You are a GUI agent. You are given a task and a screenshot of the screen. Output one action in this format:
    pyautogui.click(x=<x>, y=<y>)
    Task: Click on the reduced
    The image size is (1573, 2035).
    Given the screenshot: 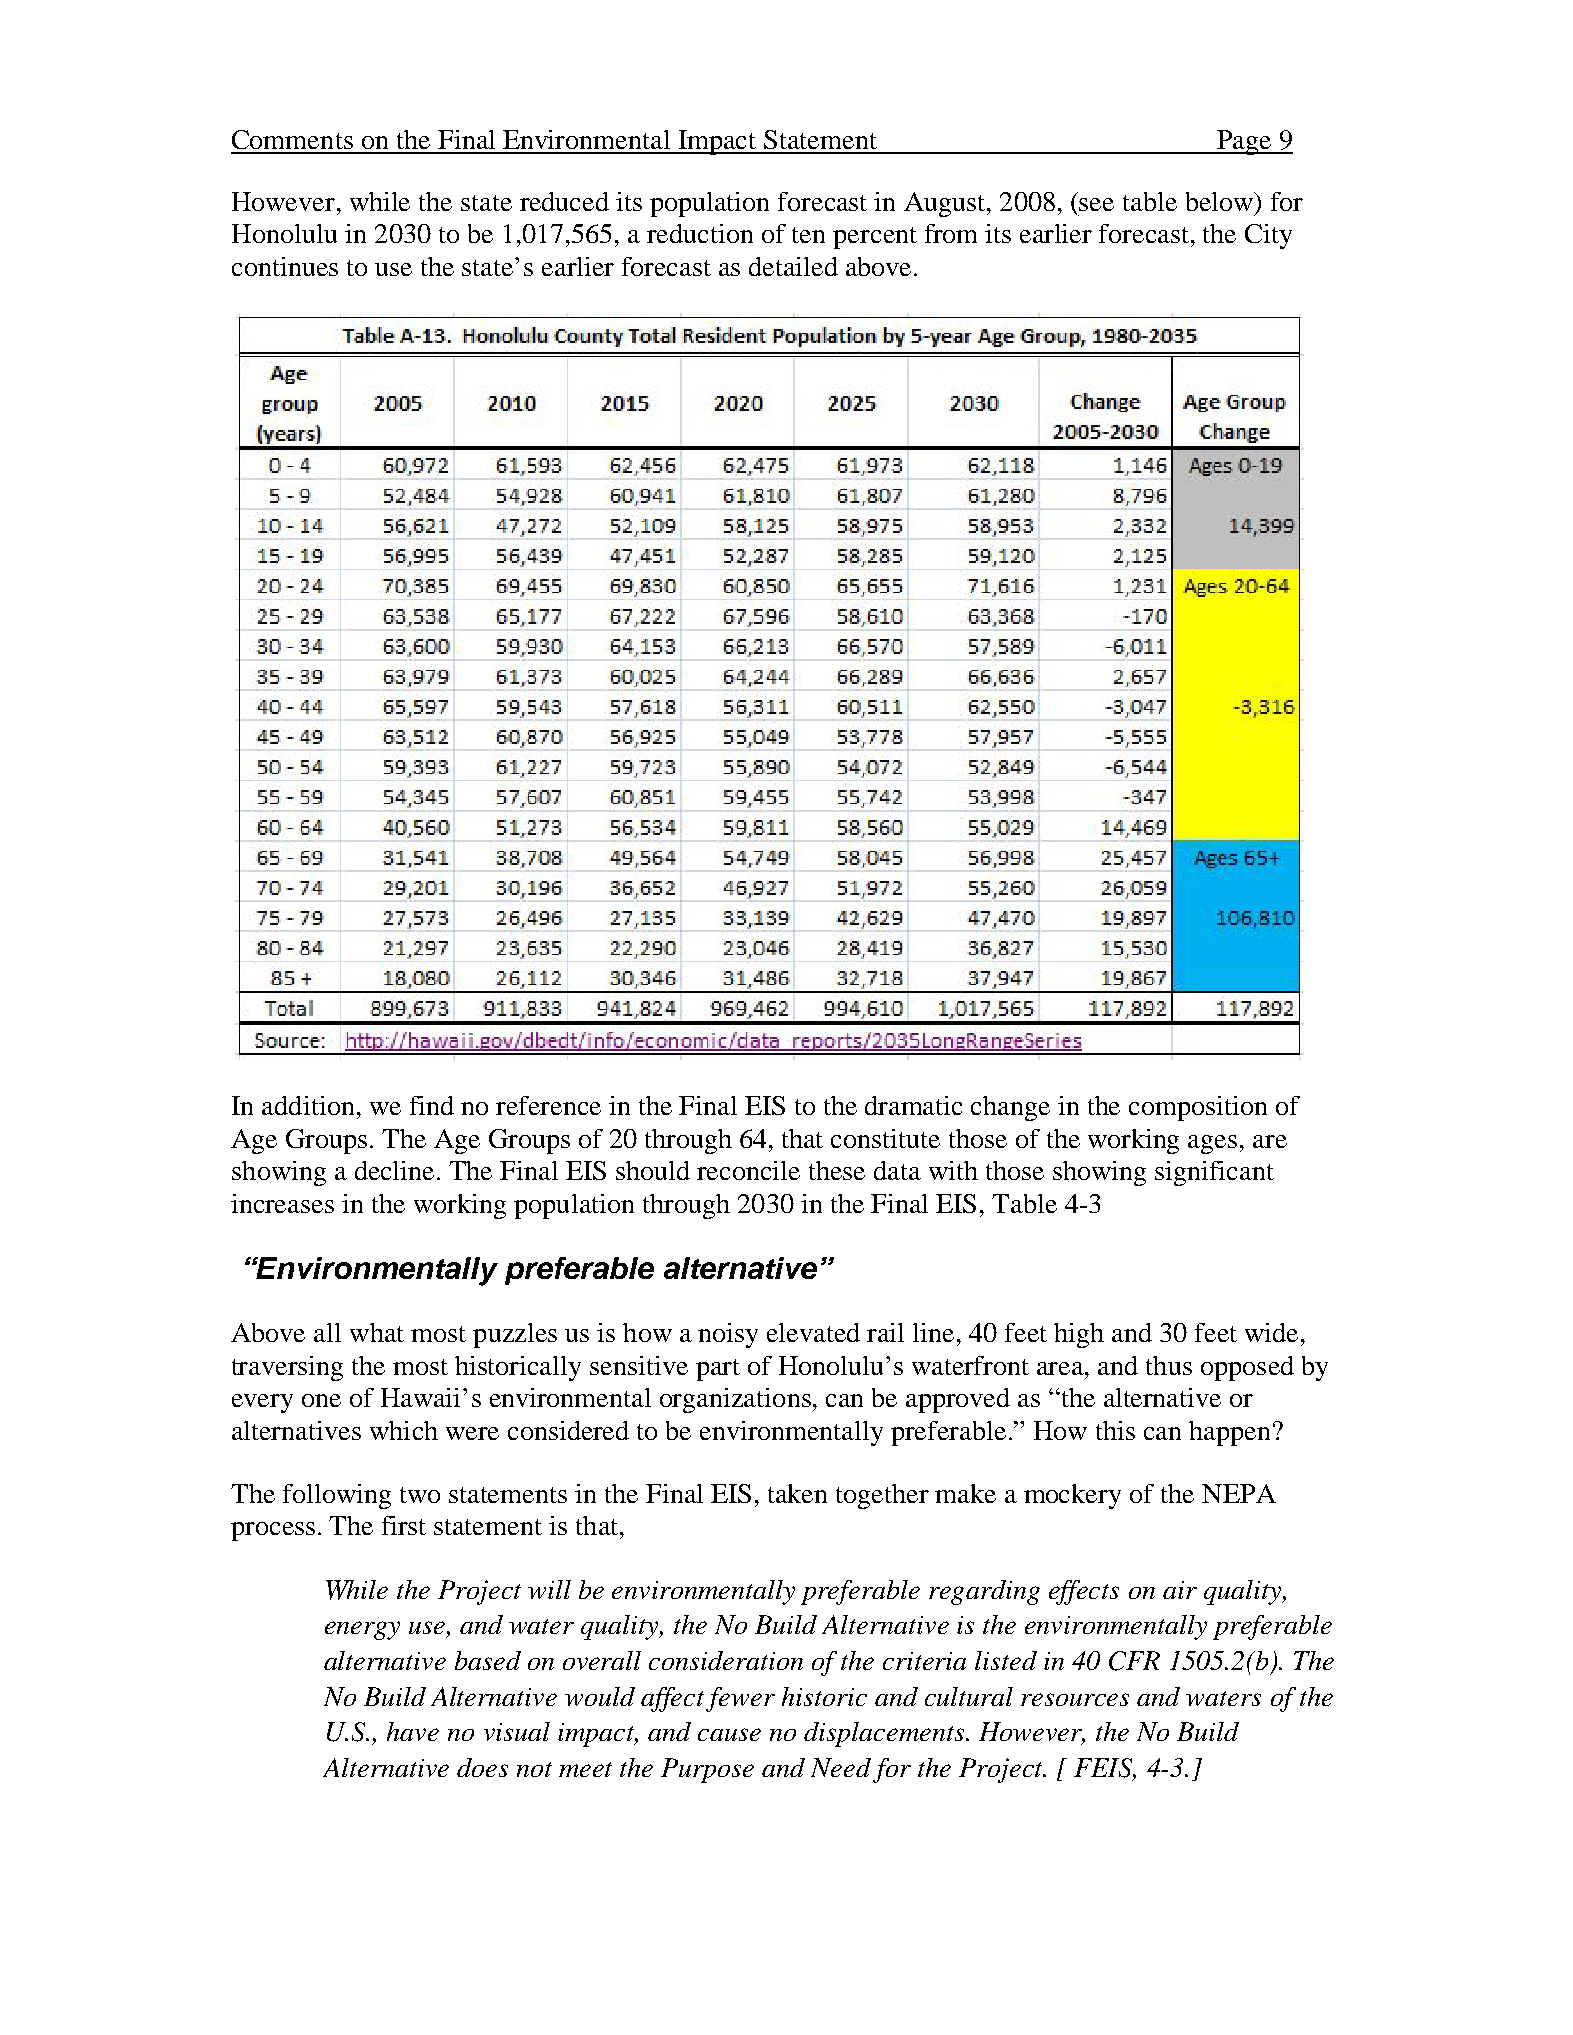 What is the action you would take?
    pyautogui.click(x=564, y=201)
